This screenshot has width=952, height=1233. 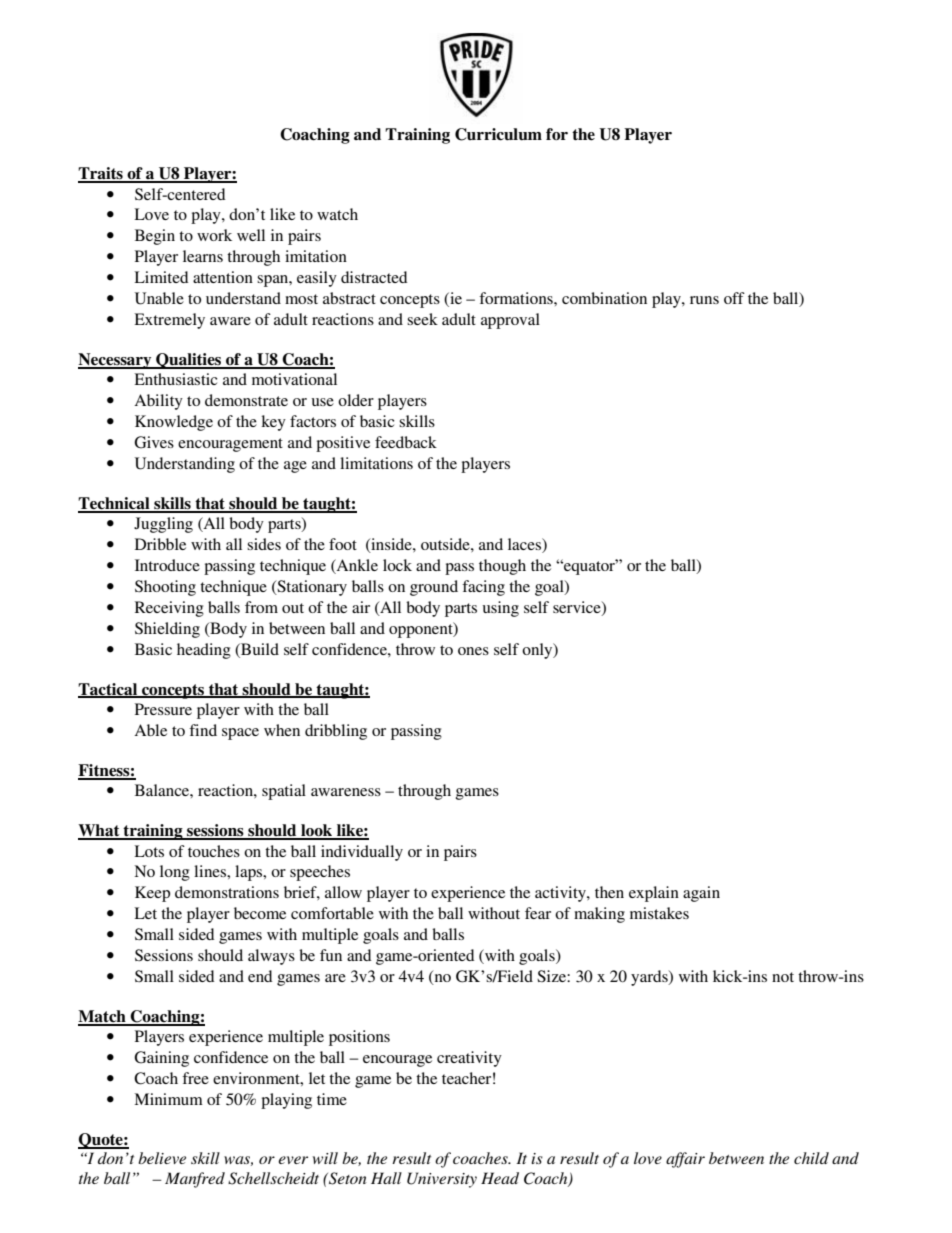 What do you see at coordinates (701, 894) in the screenshot?
I see `again` at bounding box center [701, 894].
